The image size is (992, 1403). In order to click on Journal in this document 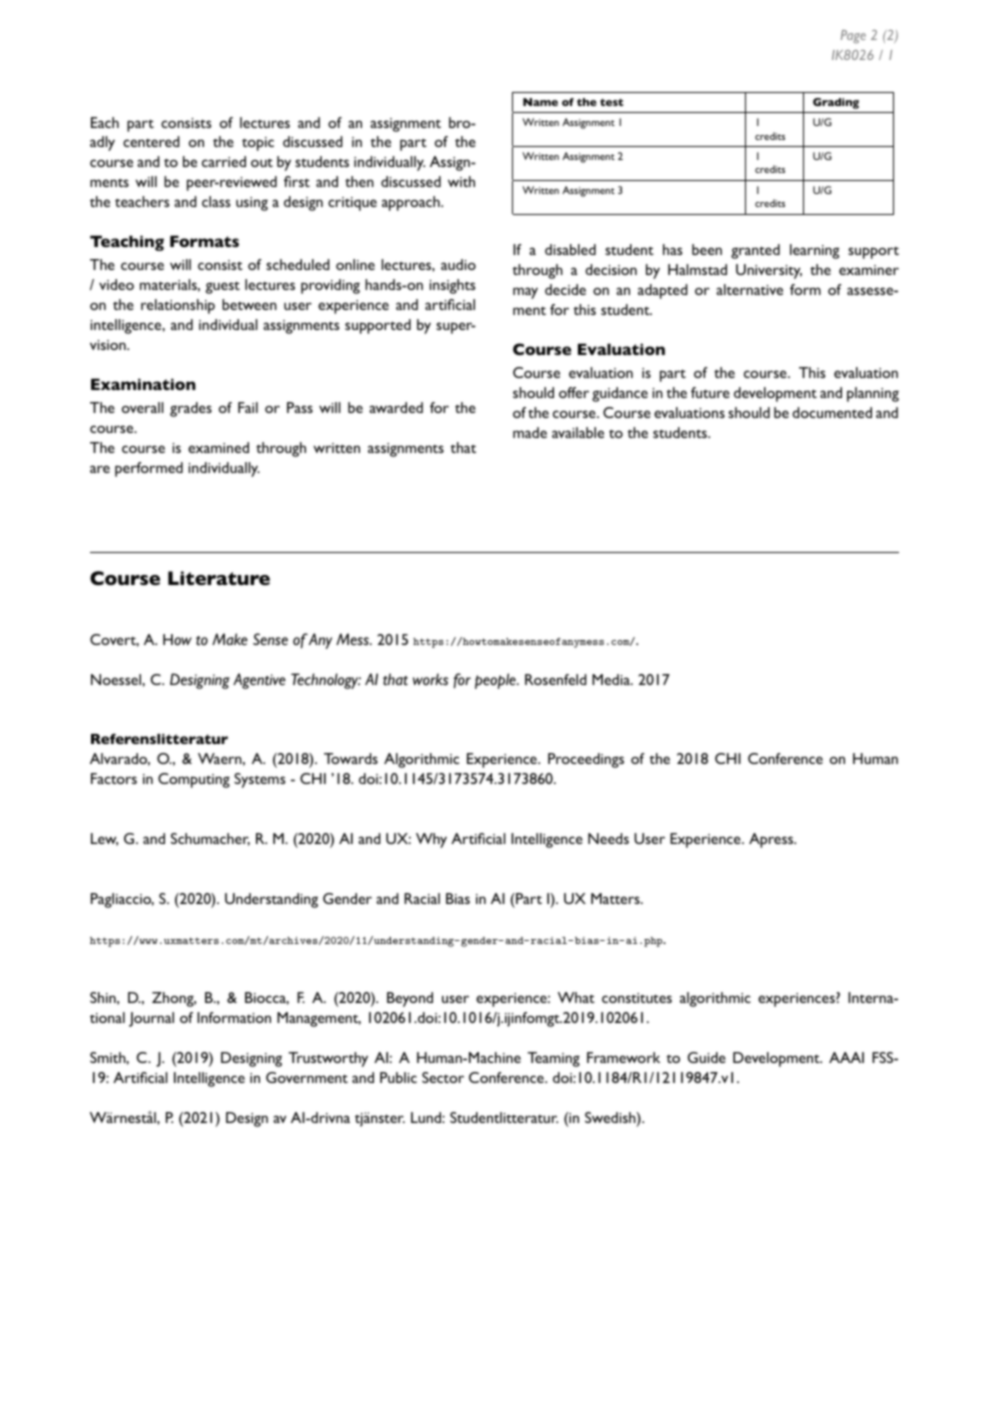, I will do `click(151, 1019)`.
